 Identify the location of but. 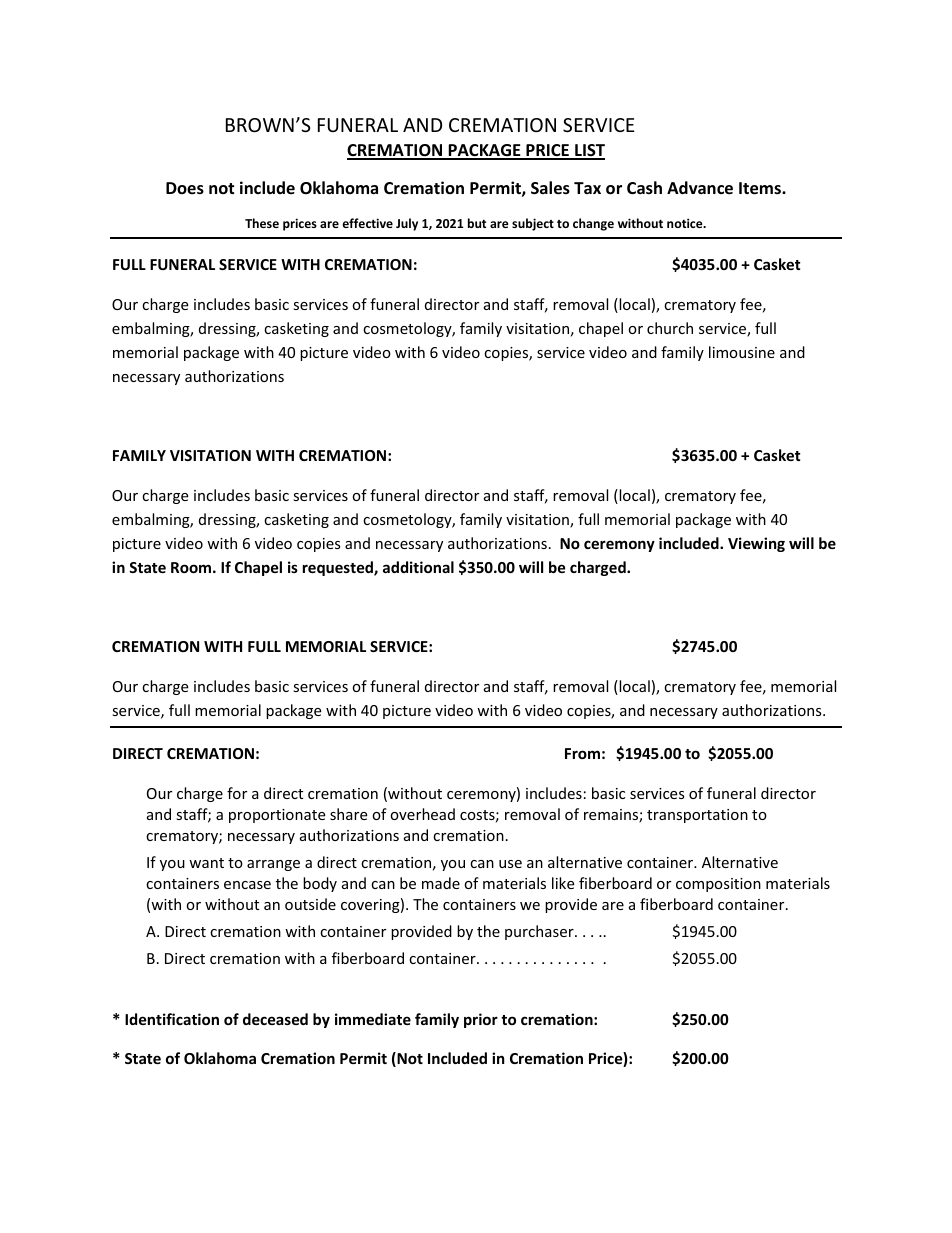
(477, 223).
